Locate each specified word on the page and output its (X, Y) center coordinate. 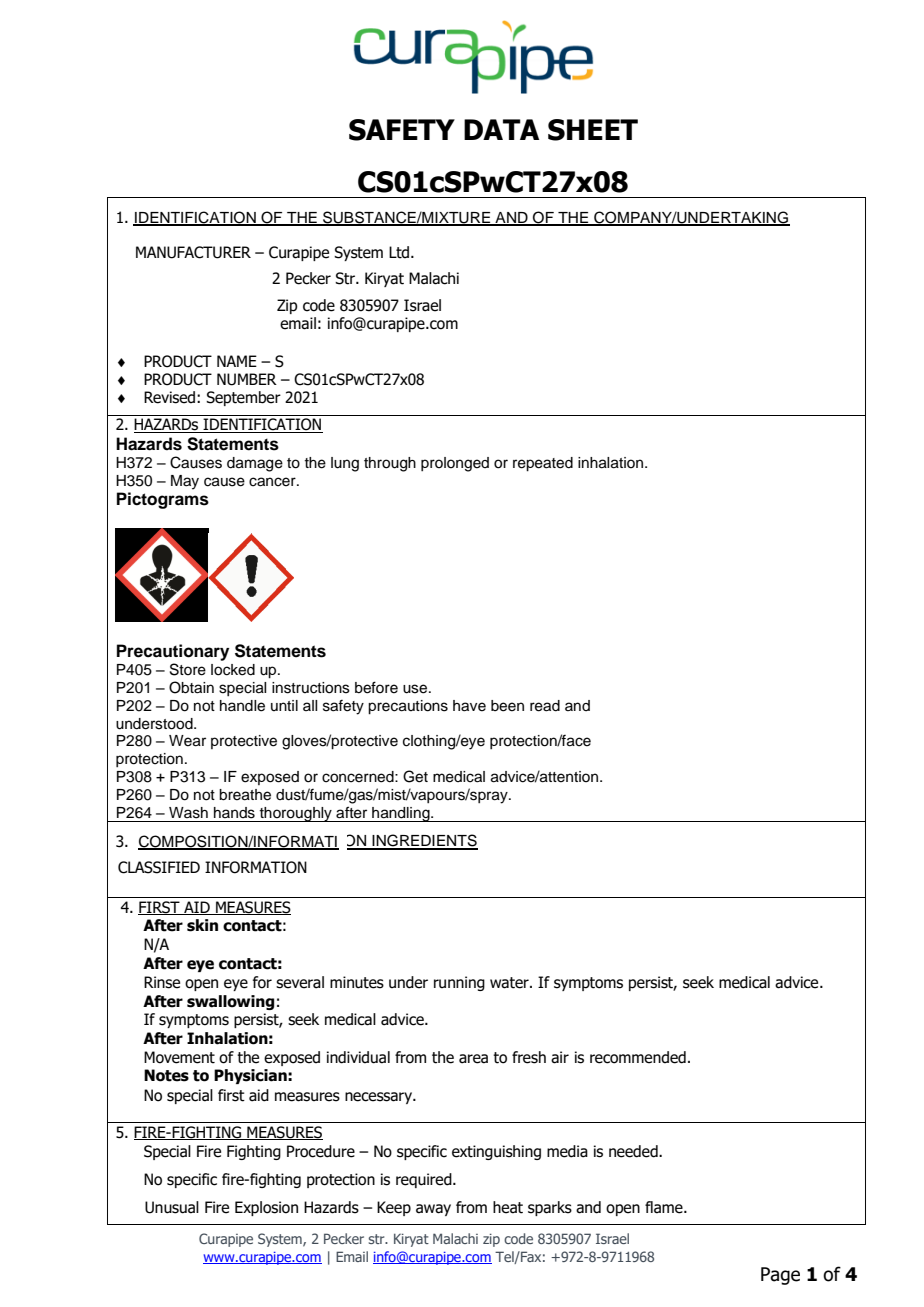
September (243, 398)
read (545, 706)
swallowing (230, 1002)
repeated (543, 464)
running (459, 983)
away (433, 1210)
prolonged (455, 464)
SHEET (593, 130)
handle (242, 706)
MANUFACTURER (193, 252)
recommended (638, 1057)
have (469, 706)
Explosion (266, 1208)
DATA (501, 129)
